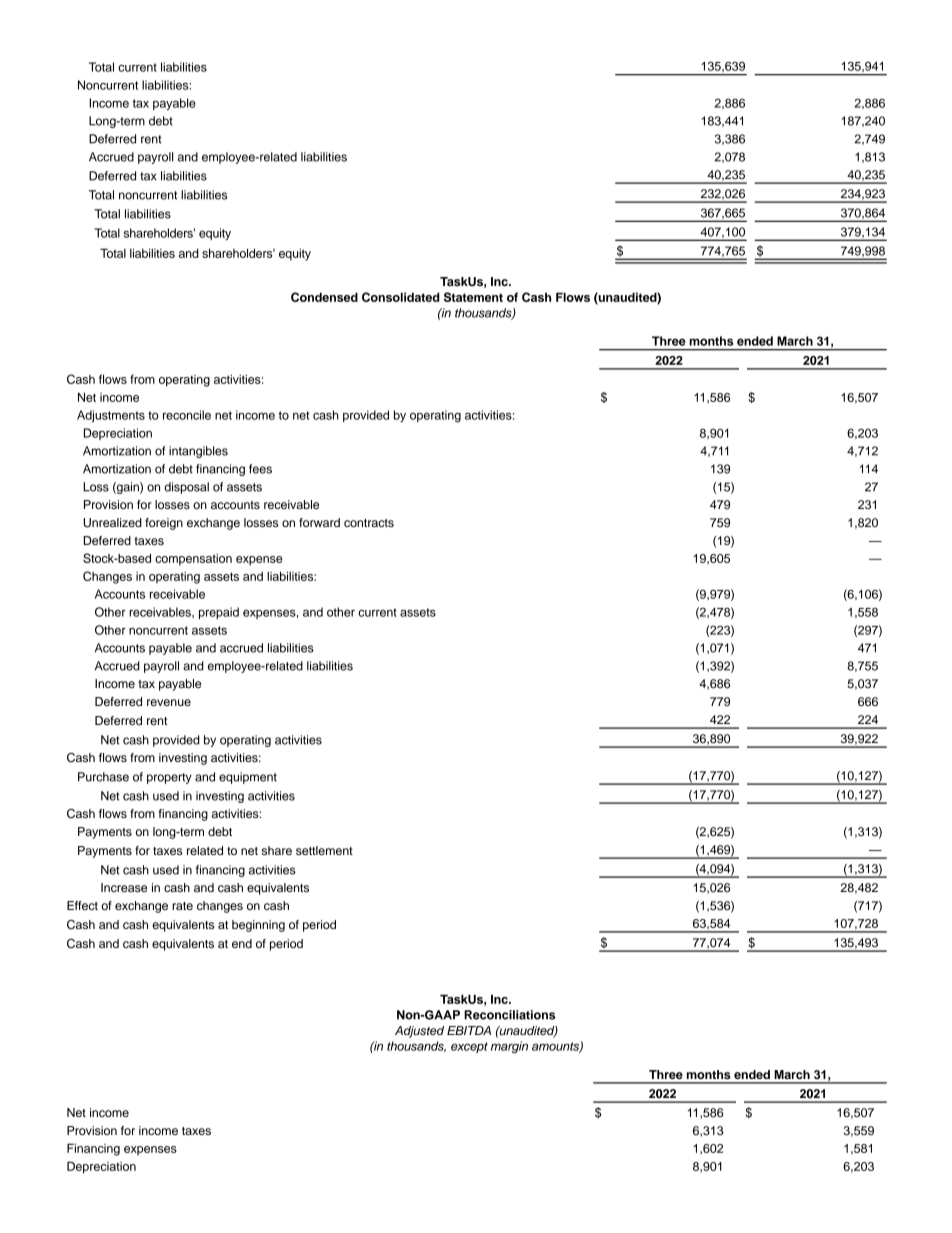 The height and width of the image is (1233, 952). What do you see at coordinates (186, 488) in the image?
I see `disposal` at bounding box center [186, 488].
